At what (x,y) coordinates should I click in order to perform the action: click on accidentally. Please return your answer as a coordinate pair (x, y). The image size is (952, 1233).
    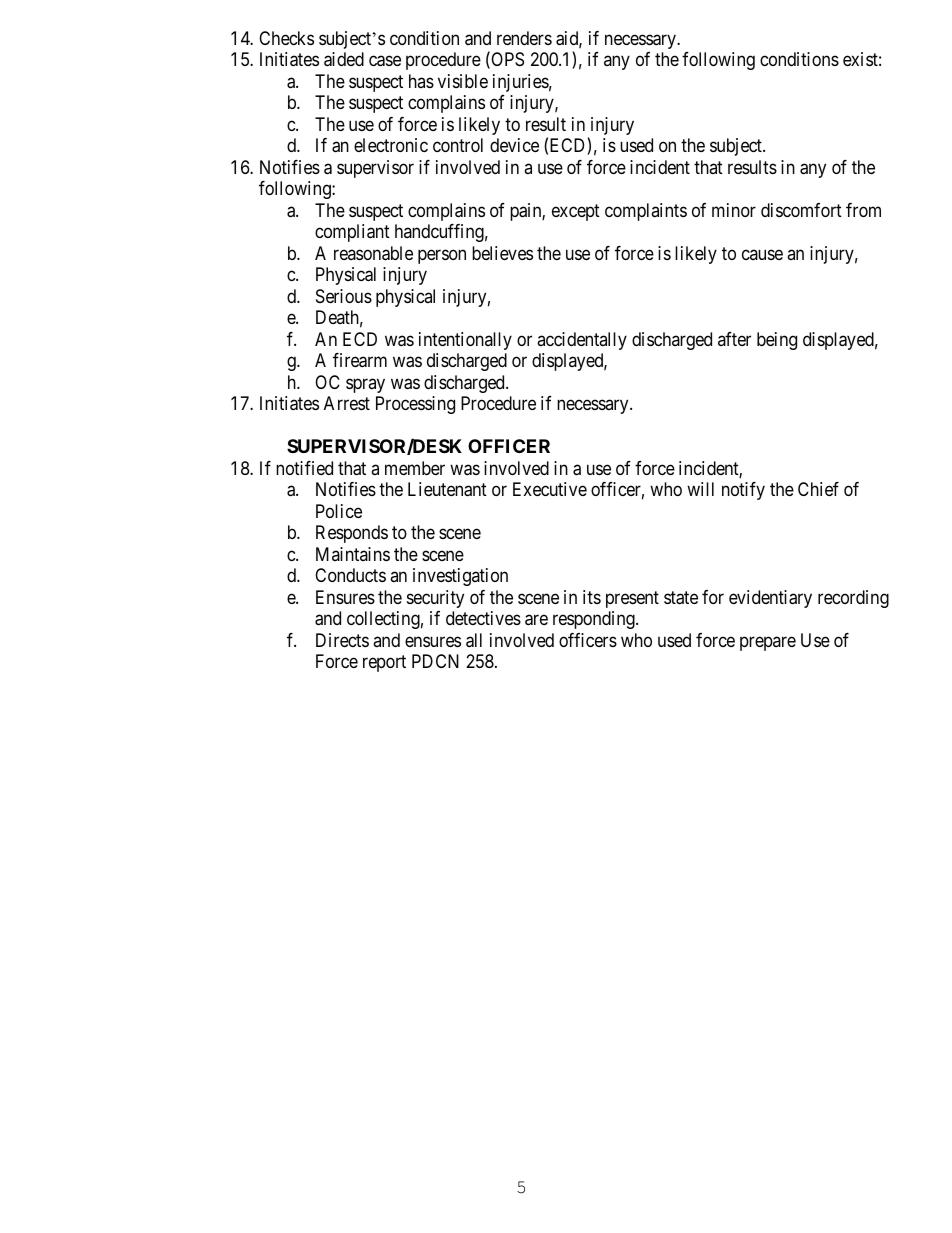
    Looking at the image, I should click on (582, 341).
